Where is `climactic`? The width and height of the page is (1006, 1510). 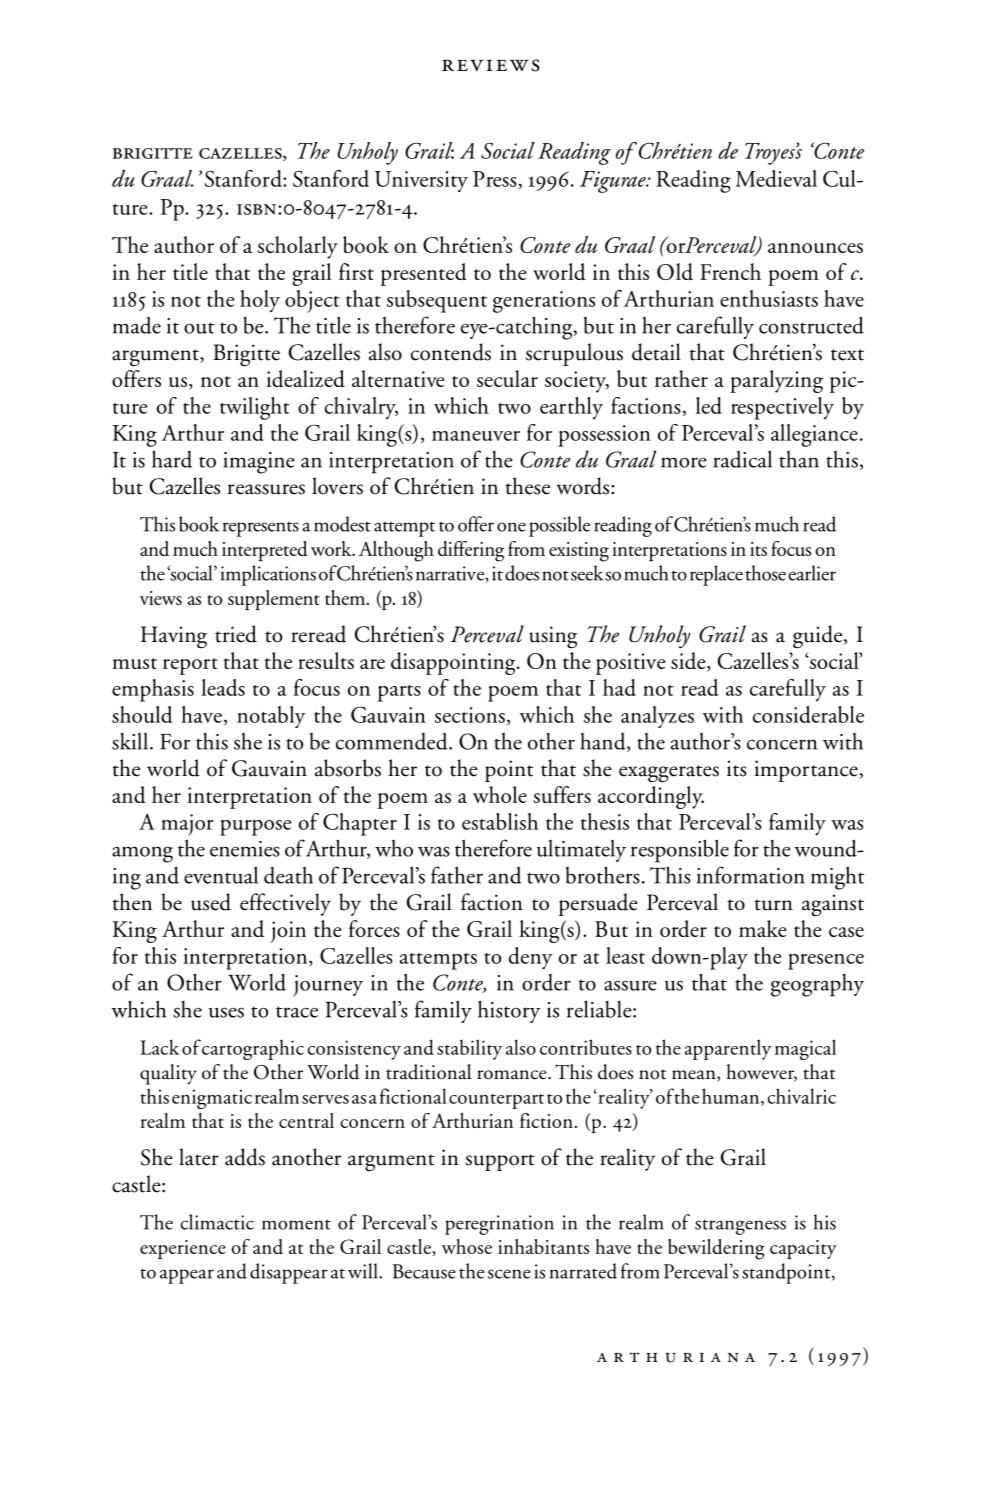 climactic is located at coordinates (217, 1222).
